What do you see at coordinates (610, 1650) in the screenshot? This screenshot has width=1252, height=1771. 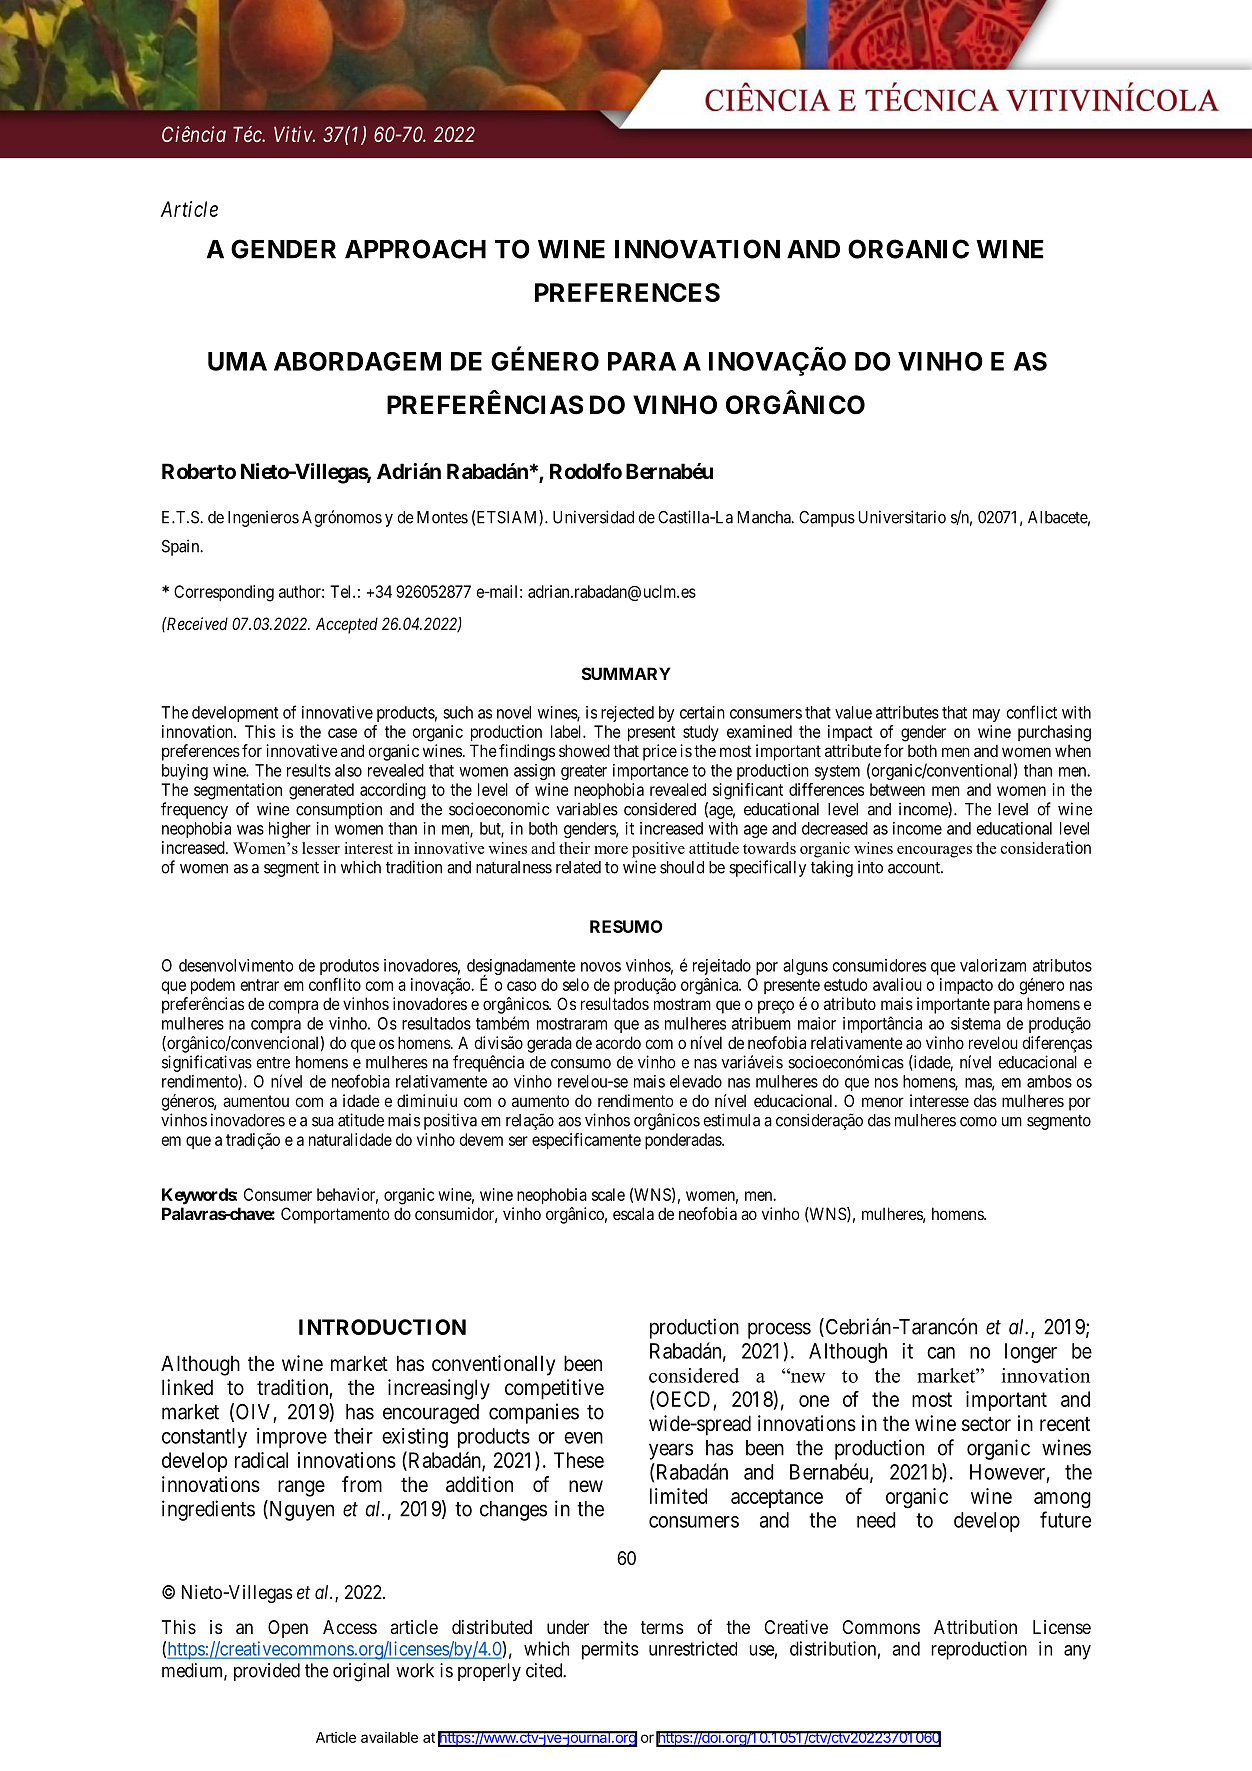 I see `permits` at bounding box center [610, 1650].
